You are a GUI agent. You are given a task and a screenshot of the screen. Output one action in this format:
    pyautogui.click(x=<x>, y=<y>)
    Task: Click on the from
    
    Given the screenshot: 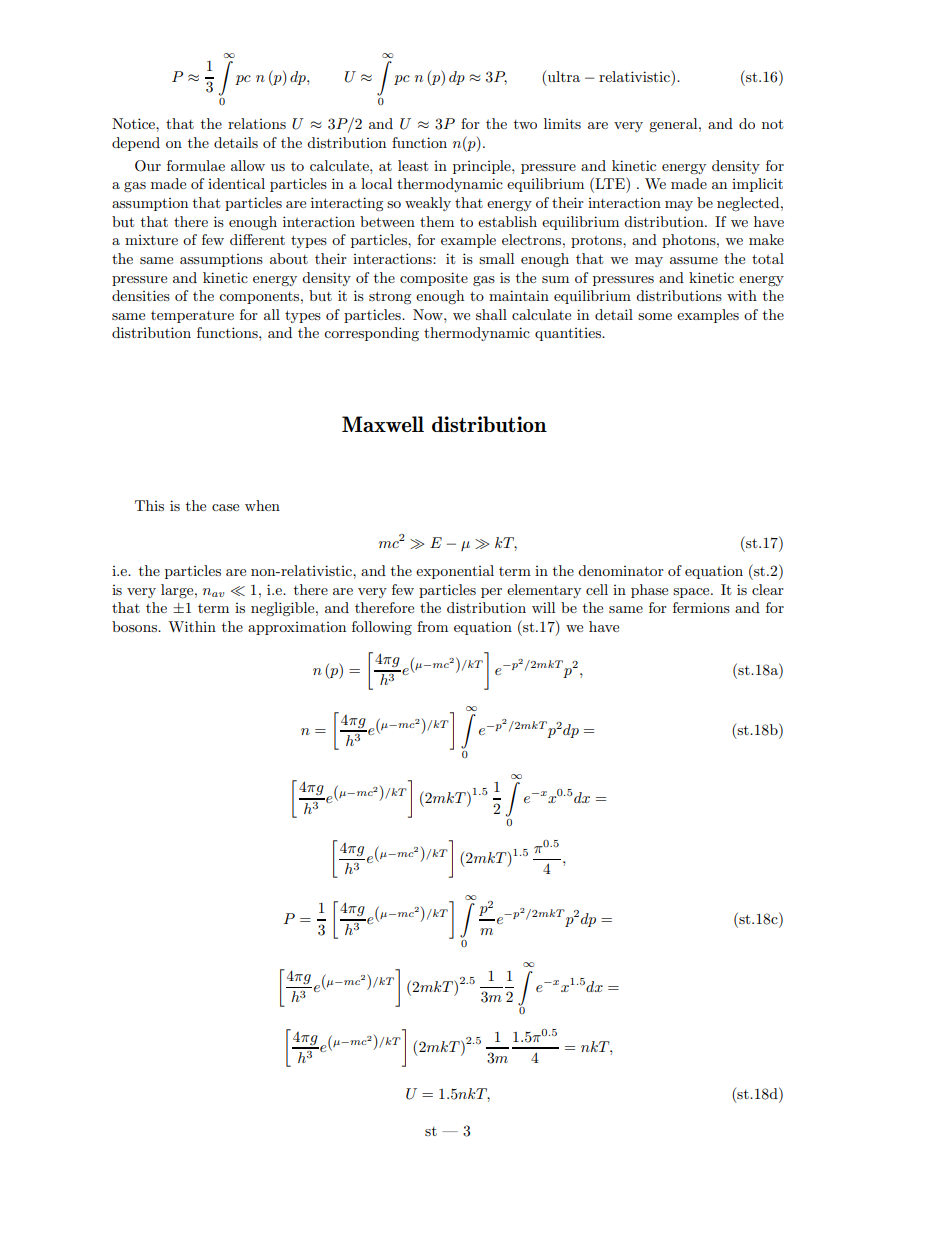 What is the action you would take?
    pyautogui.click(x=432, y=626)
